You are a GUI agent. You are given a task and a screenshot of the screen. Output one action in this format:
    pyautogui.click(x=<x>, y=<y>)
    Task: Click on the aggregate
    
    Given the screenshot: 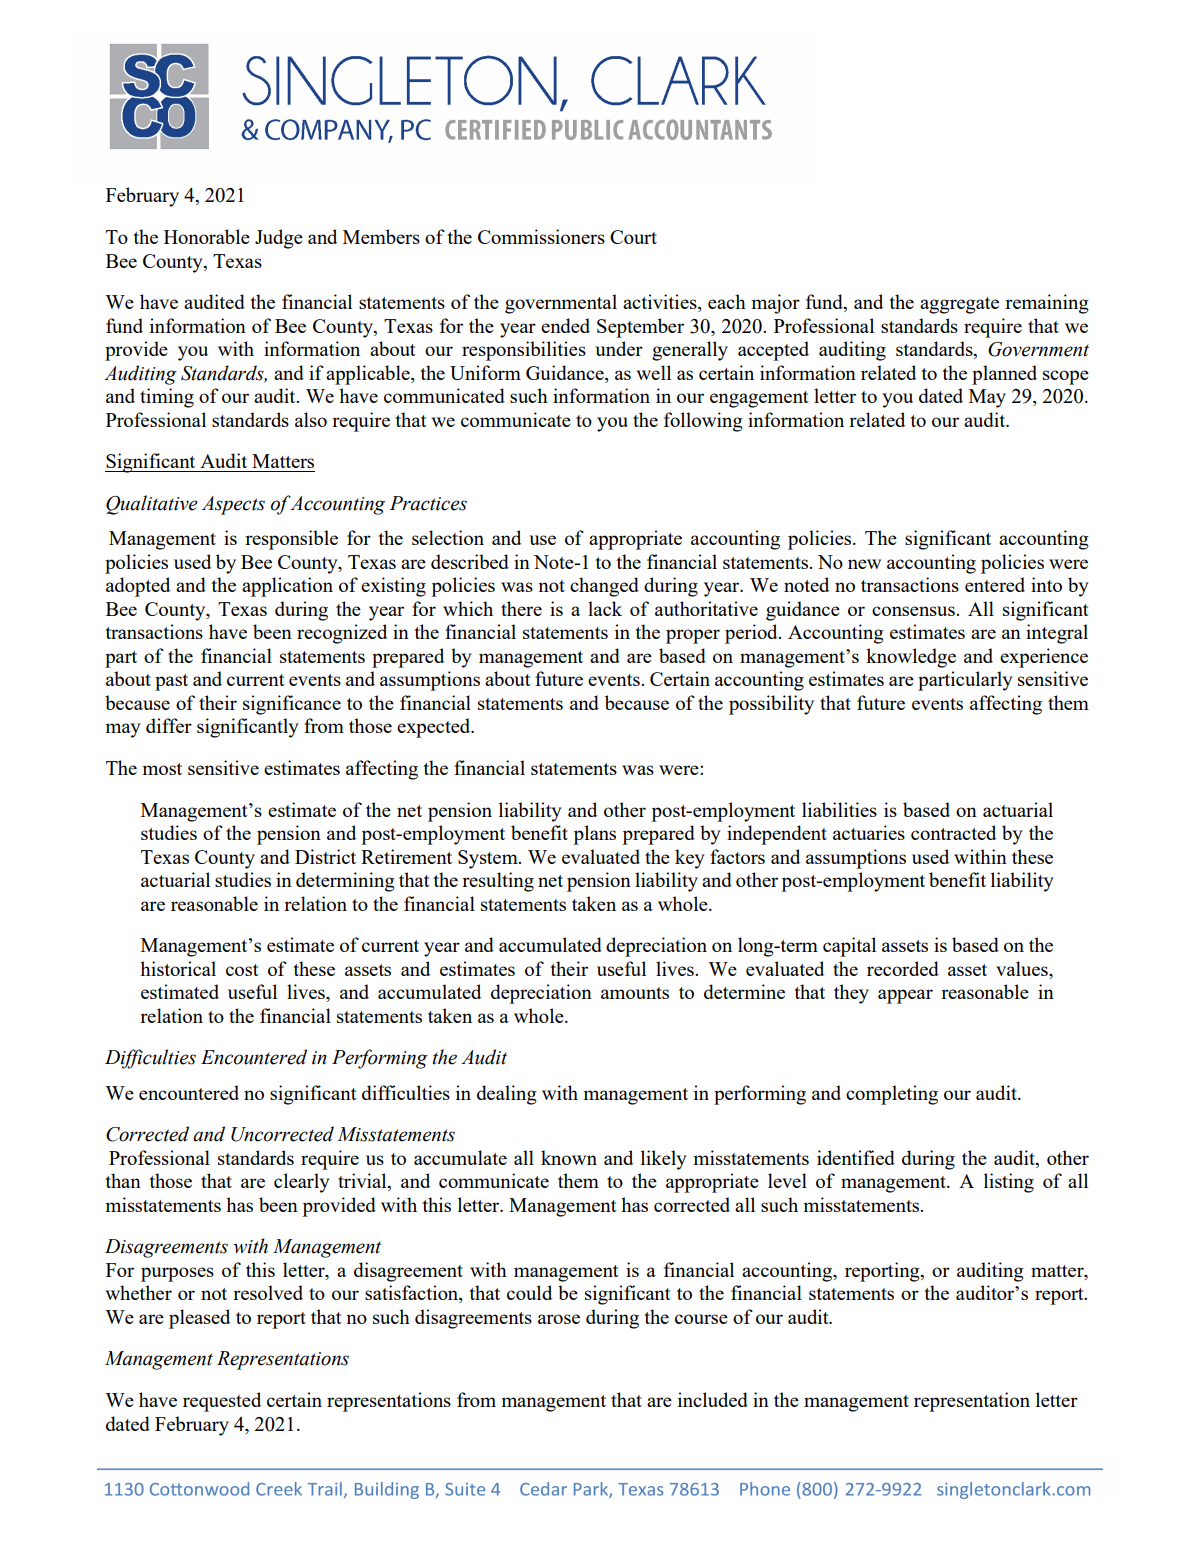 What is the action you would take?
    pyautogui.click(x=959, y=305)
